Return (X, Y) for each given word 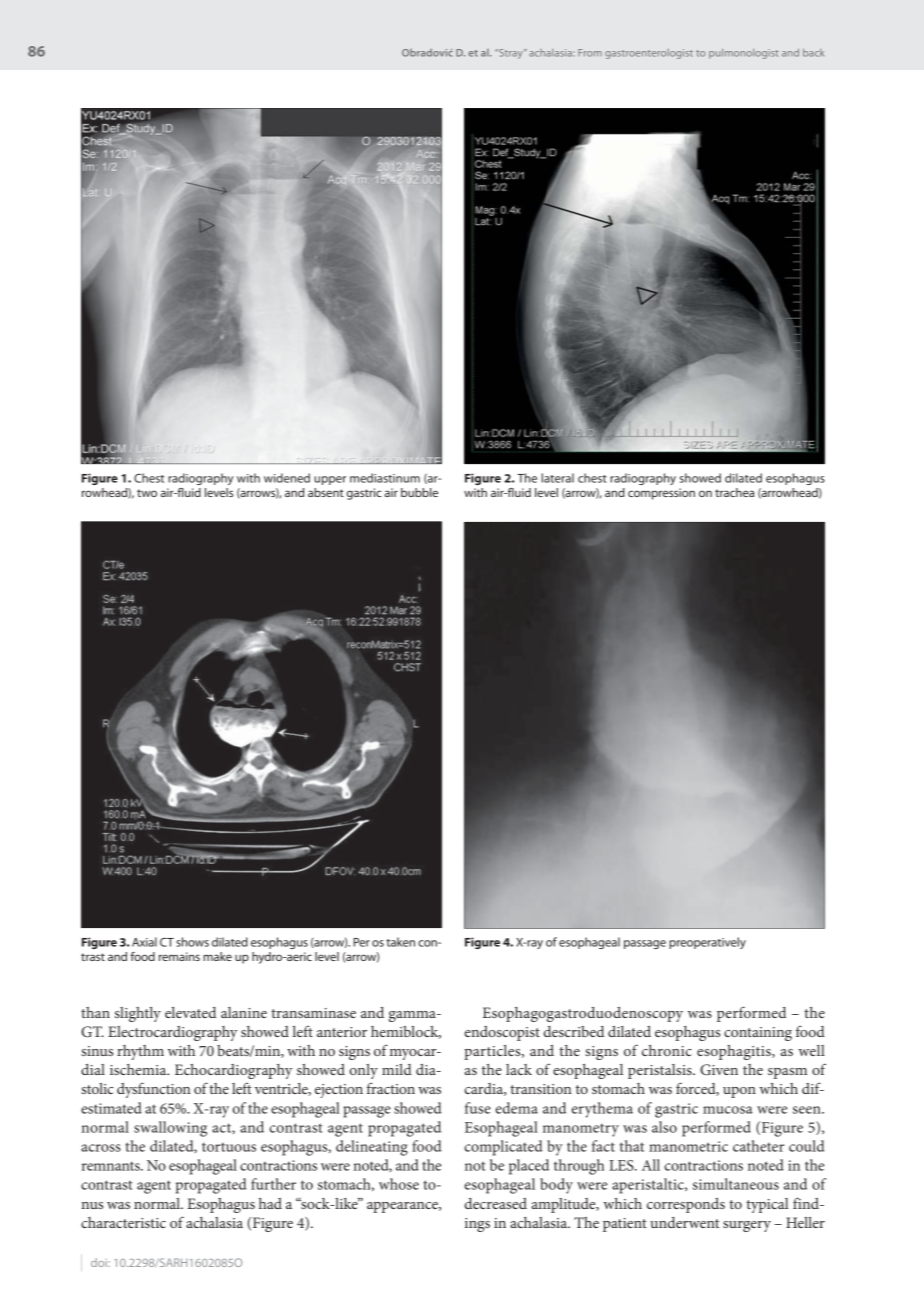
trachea (734, 492)
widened (287, 478)
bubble (419, 492)
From (590, 53)
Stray (511, 54)
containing (758, 1034)
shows (192, 942)
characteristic (123, 1222)
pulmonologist (744, 54)
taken (400, 942)
